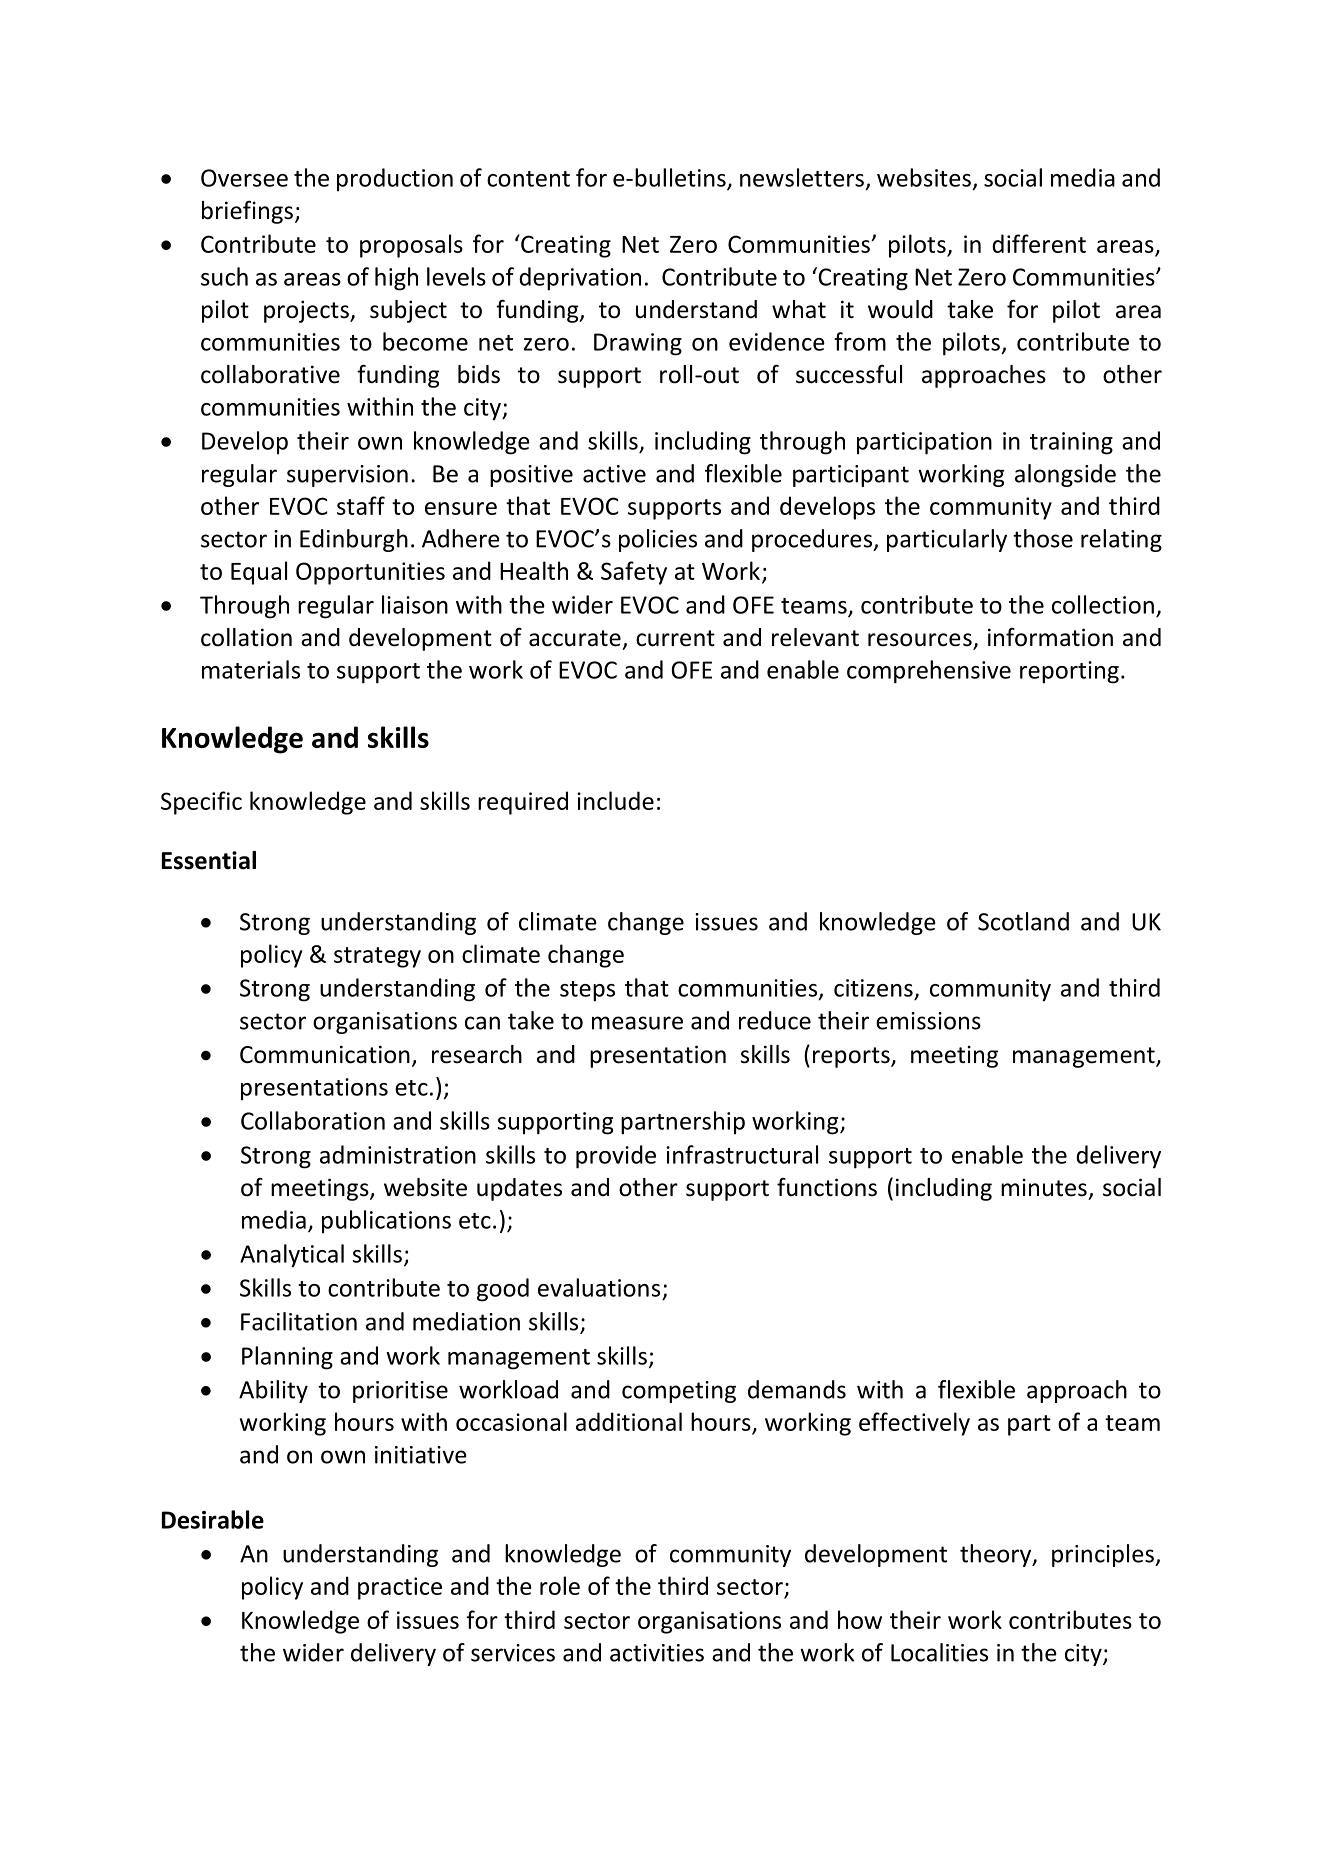  I want to click on briefings, so click(247, 212).
